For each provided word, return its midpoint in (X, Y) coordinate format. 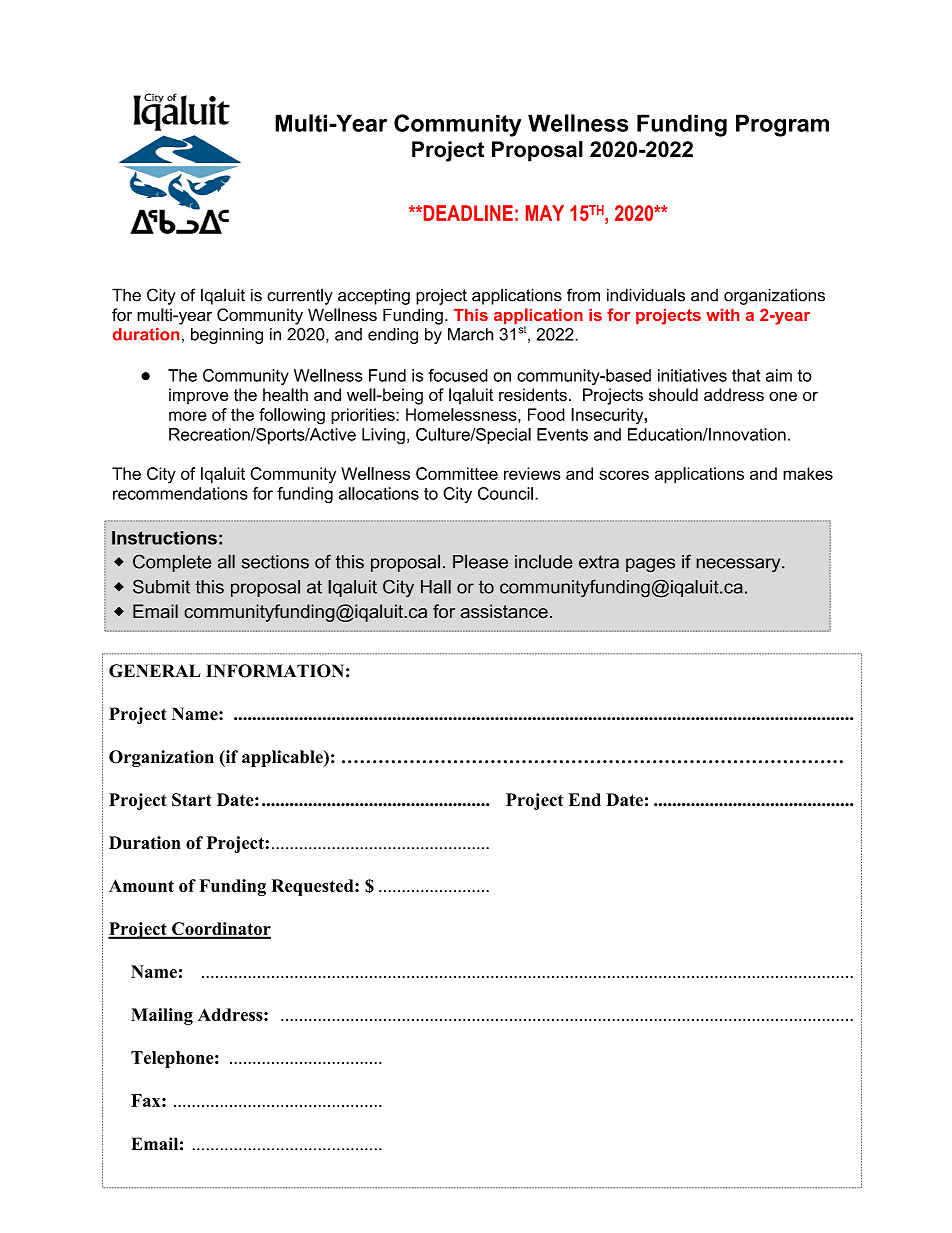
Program (782, 125)
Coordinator (220, 930)
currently (300, 296)
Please (480, 561)
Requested (314, 887)
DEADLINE (467, 213)
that (746, 375)
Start (192, 800)
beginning (227, 336)
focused (458, 375)
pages (650, 565)
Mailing (162, 1016)
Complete (172, 563)
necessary (739, 565)
